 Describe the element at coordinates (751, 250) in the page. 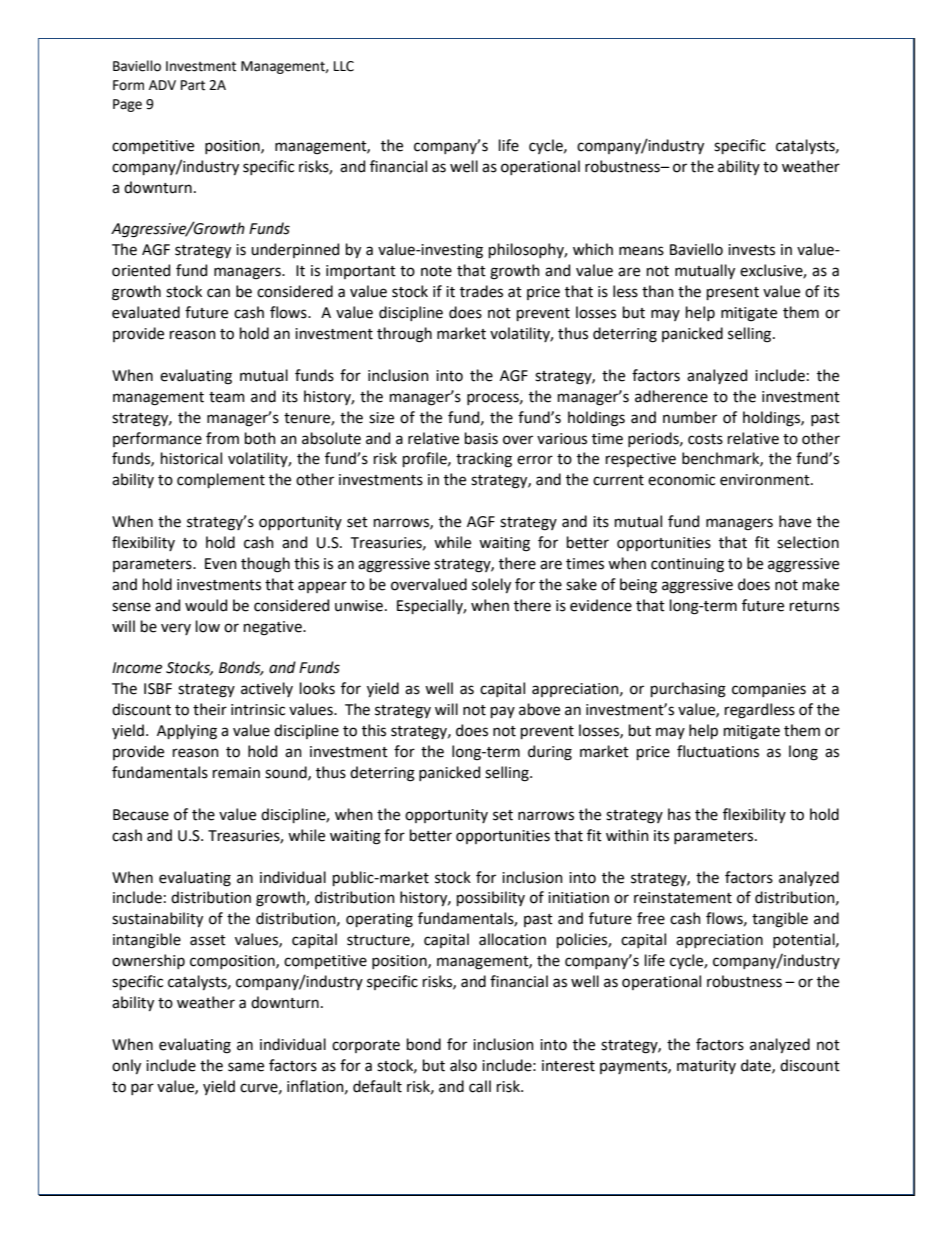

I see `invests` at that location.
